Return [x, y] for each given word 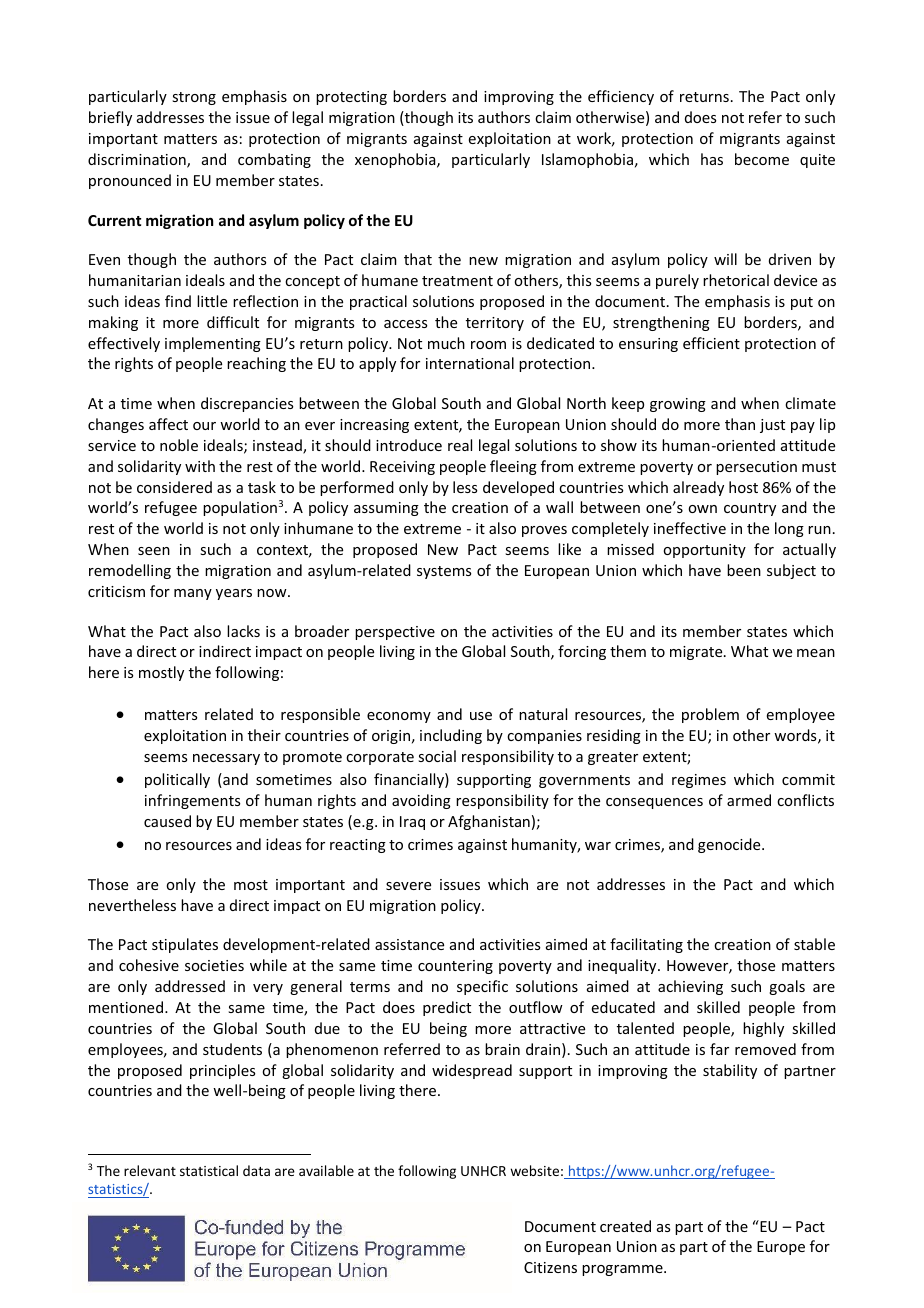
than [740, 424]
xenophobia [396, 160]
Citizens [550, 1267]
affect [168, 424]
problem [710, 715]
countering [455, 967]
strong [194, 98]
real [460, 445]
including [451, 736]
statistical [209, 1170]
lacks [243, 631]
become [762, 159]
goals [787, 987]
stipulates [185, 945]
